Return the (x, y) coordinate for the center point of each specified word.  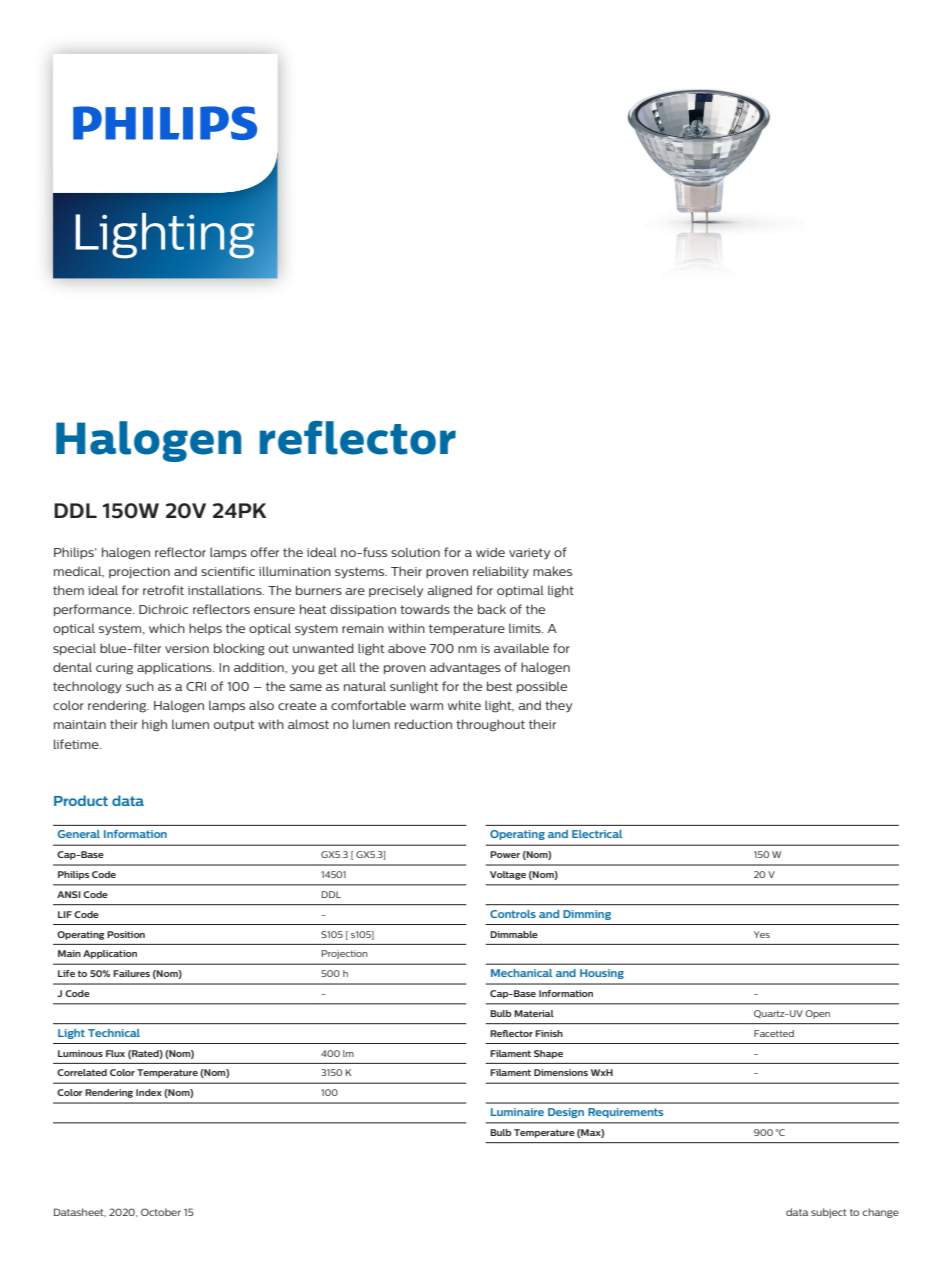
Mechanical (521, 973)
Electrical (597, 834)
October (161, 1212)
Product (81, 800)
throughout (490, 725)
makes (552, 571)
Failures (131, 973)
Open (817, 1014)
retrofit (163, 590)
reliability (501, 572)
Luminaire (517, 1112)
